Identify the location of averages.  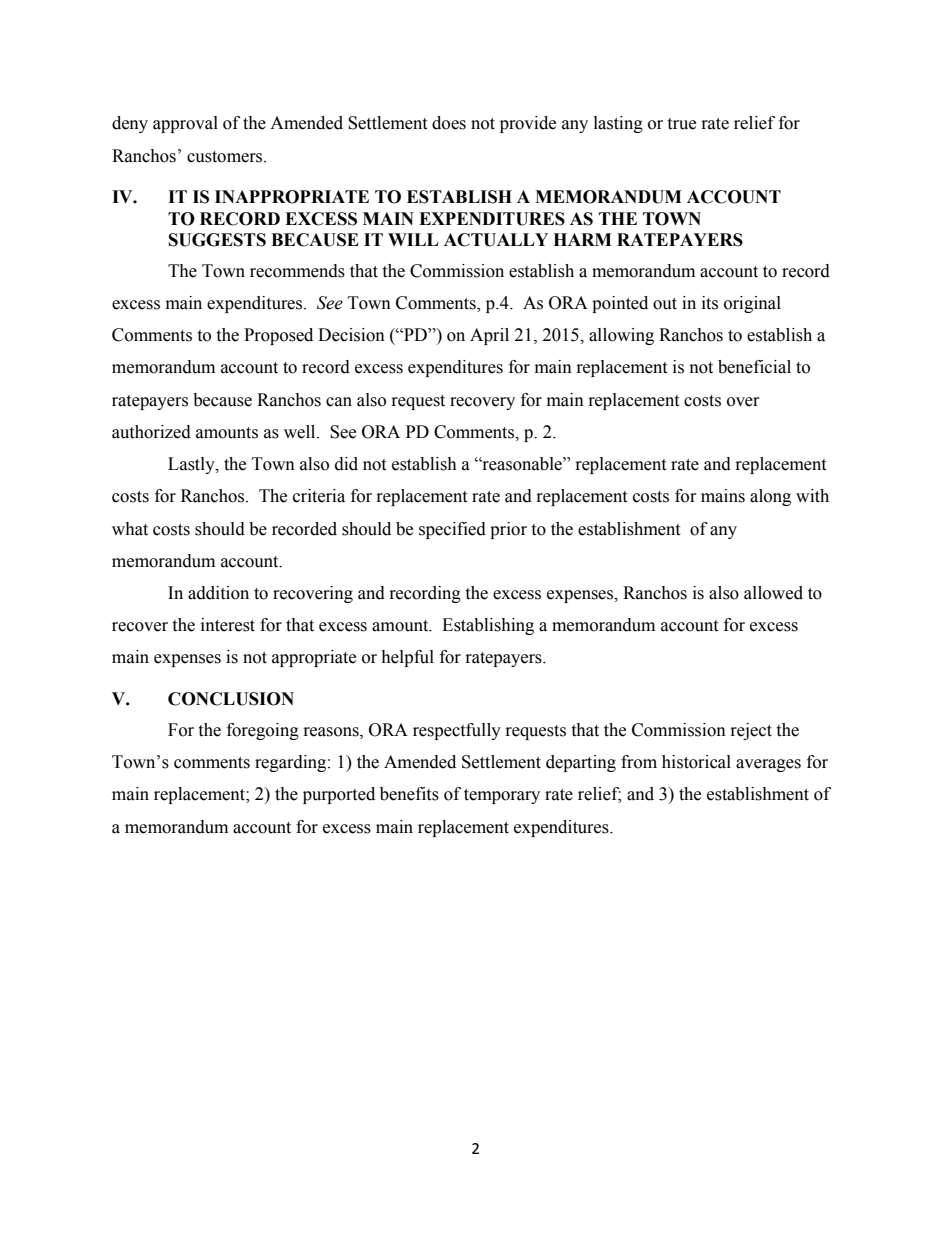
(768, 765).
